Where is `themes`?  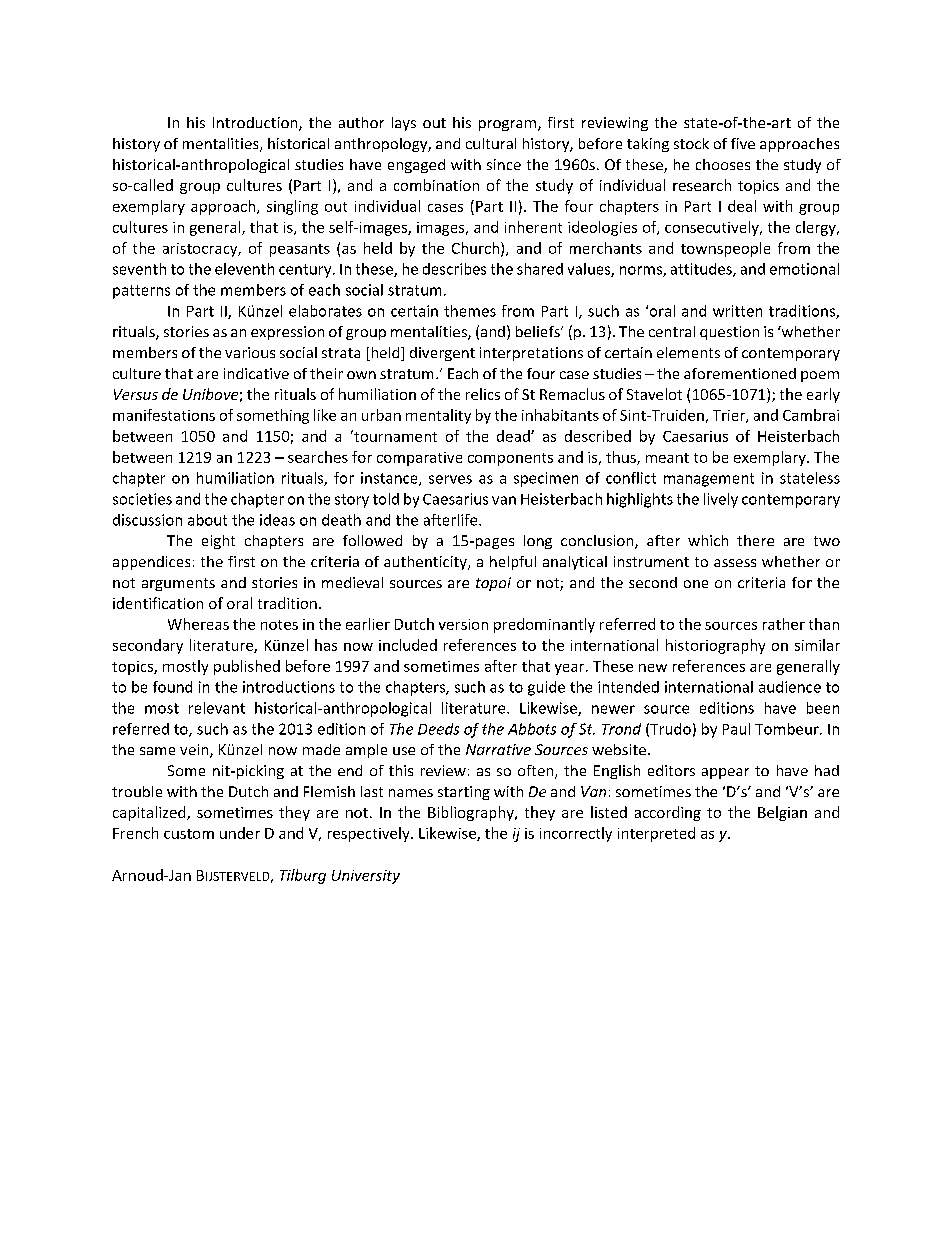 themes is located at coordinates (470, 311).
